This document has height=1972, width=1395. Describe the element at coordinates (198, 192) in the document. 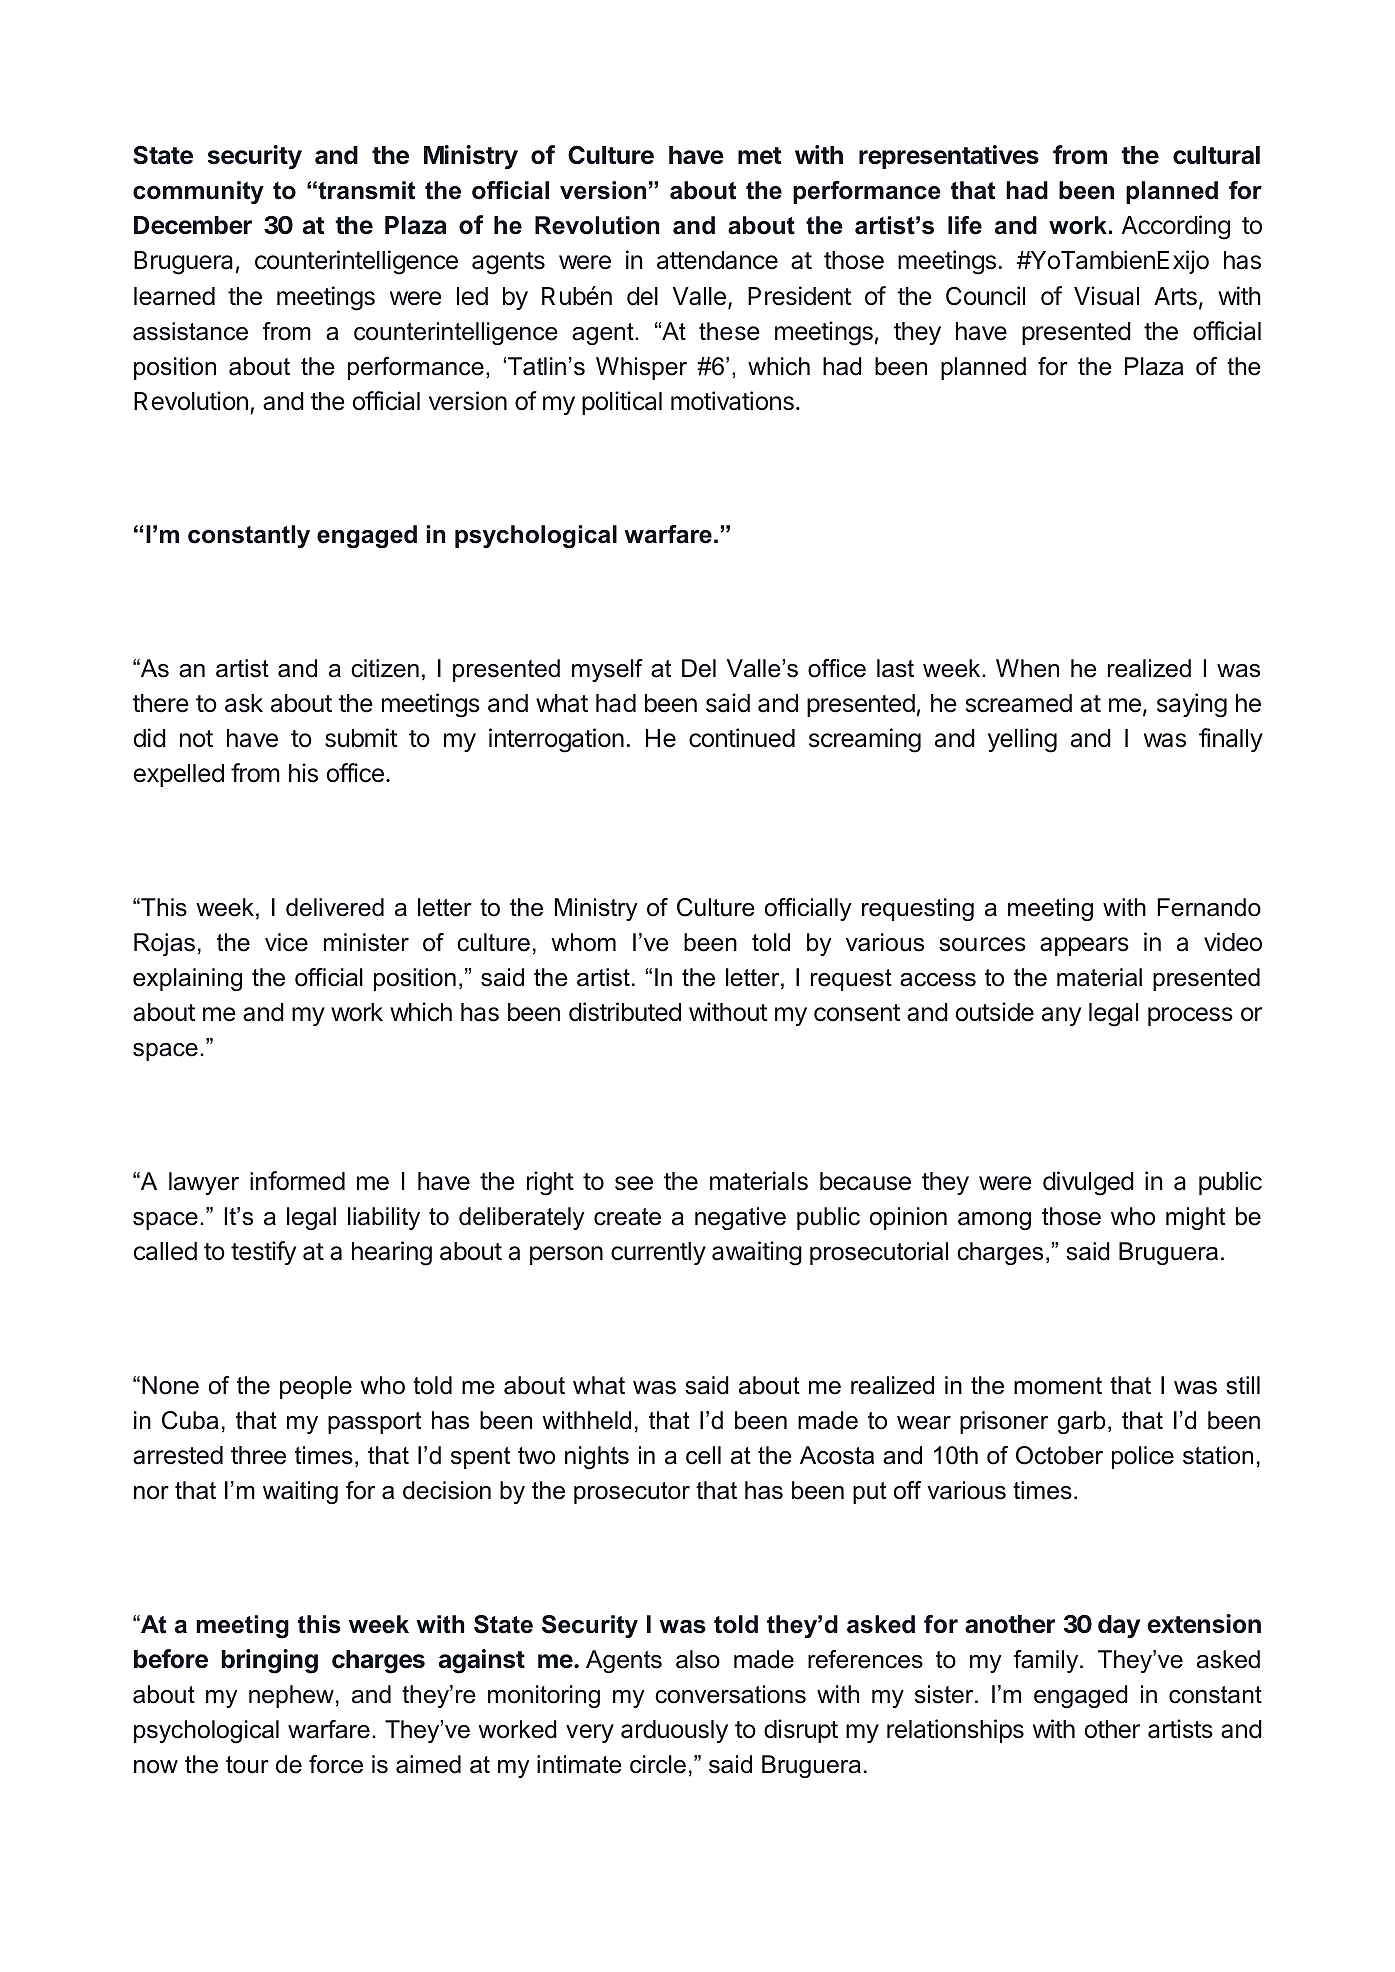

I see `community` at that location.
